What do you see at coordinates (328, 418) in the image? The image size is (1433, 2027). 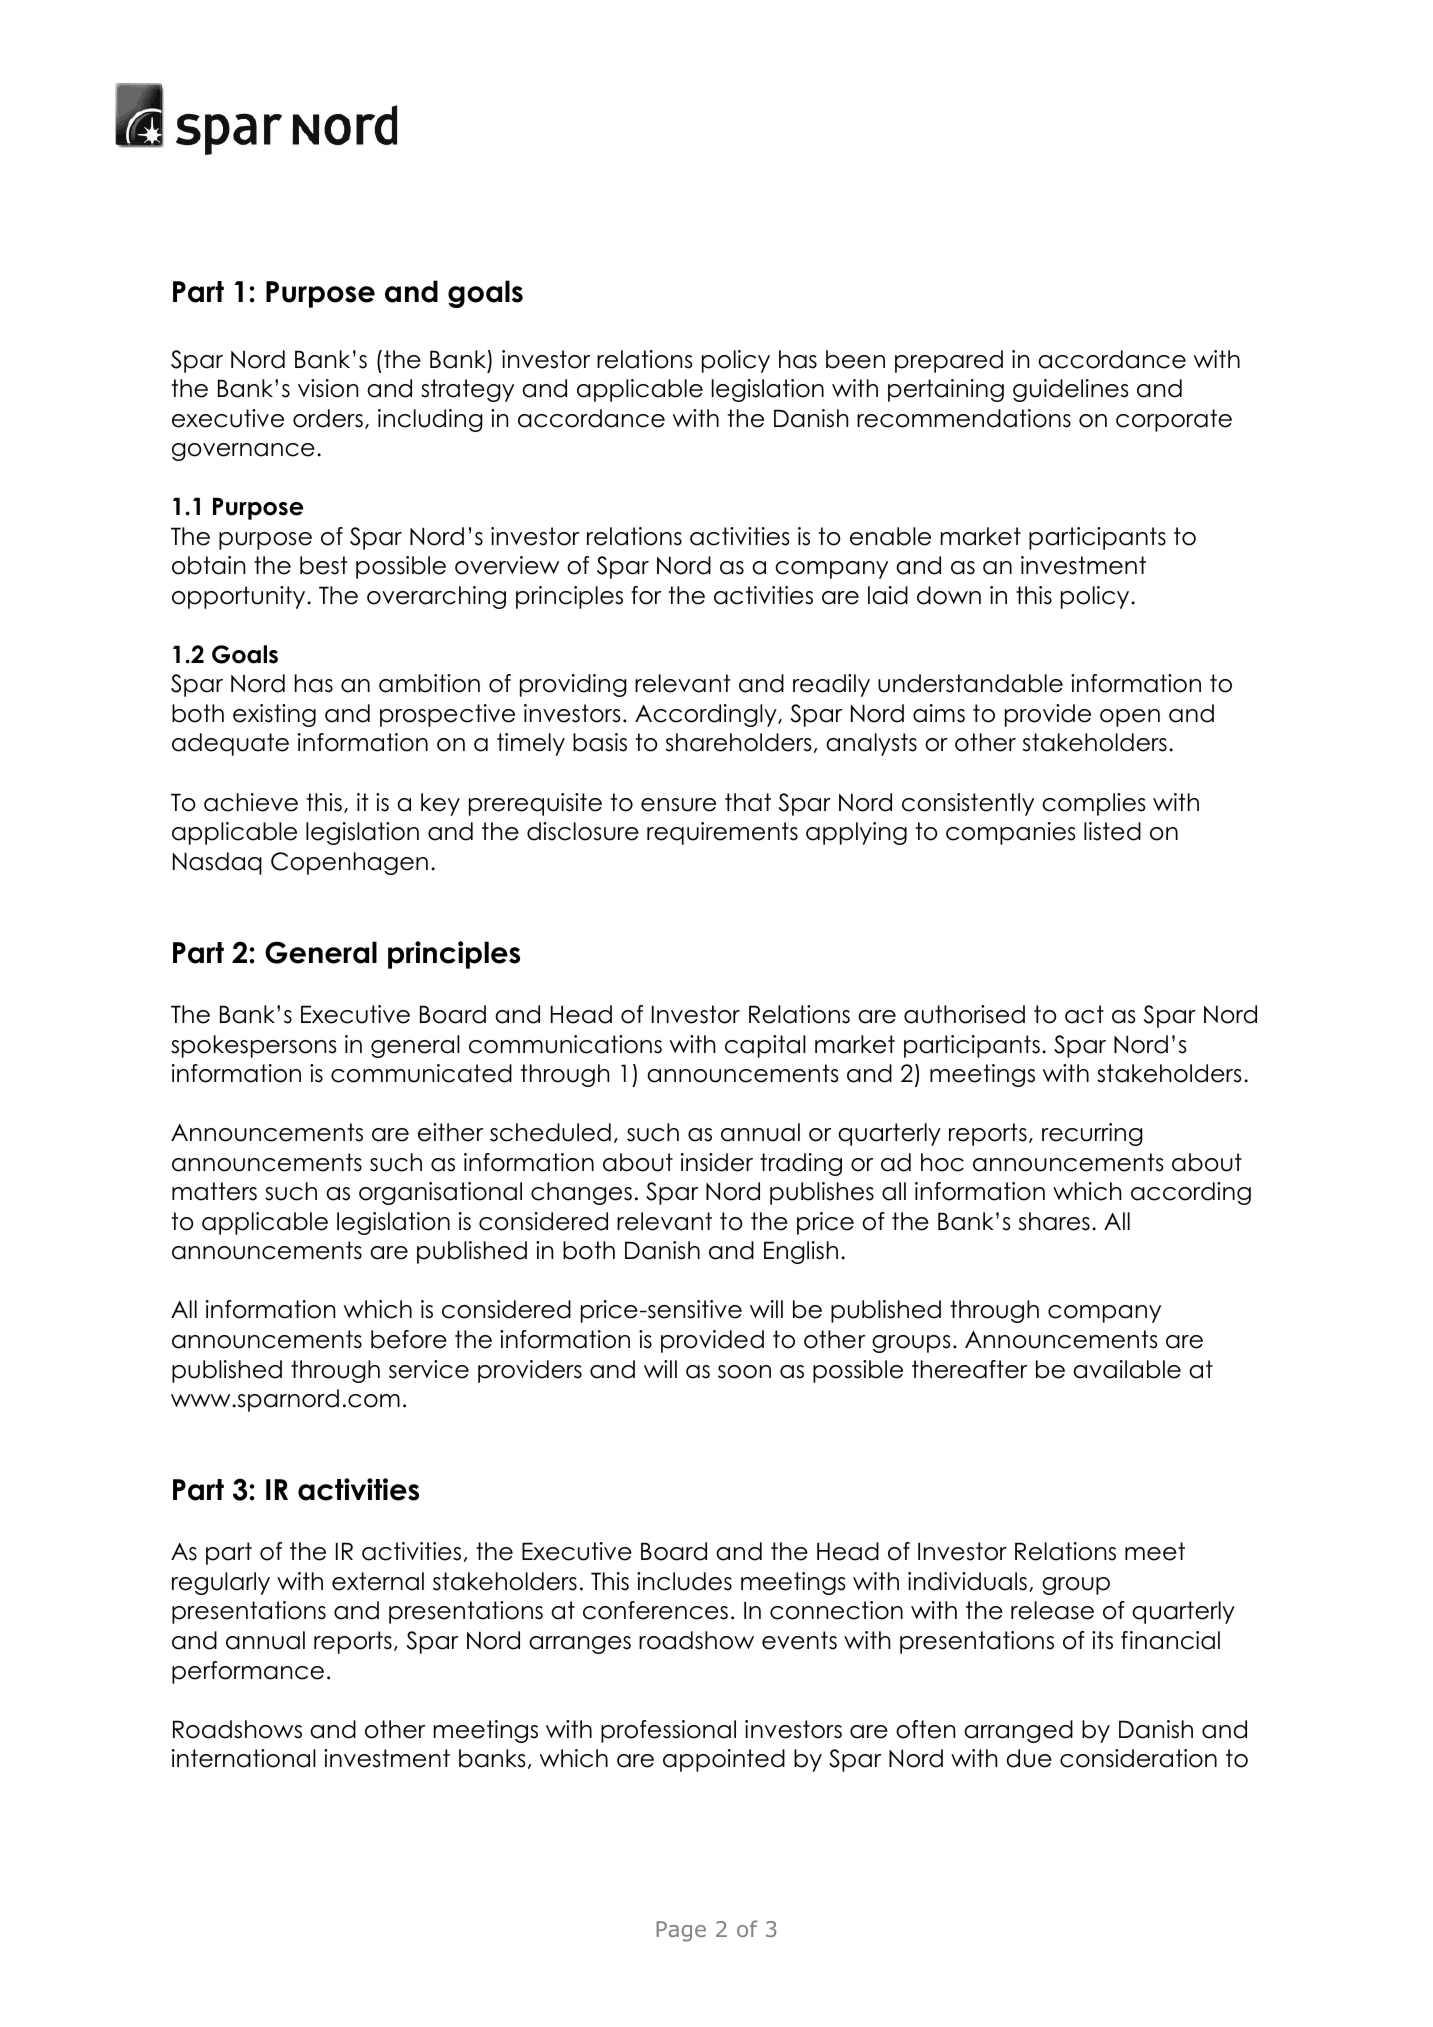 I see `orders` at bounding box center [328, 418].
